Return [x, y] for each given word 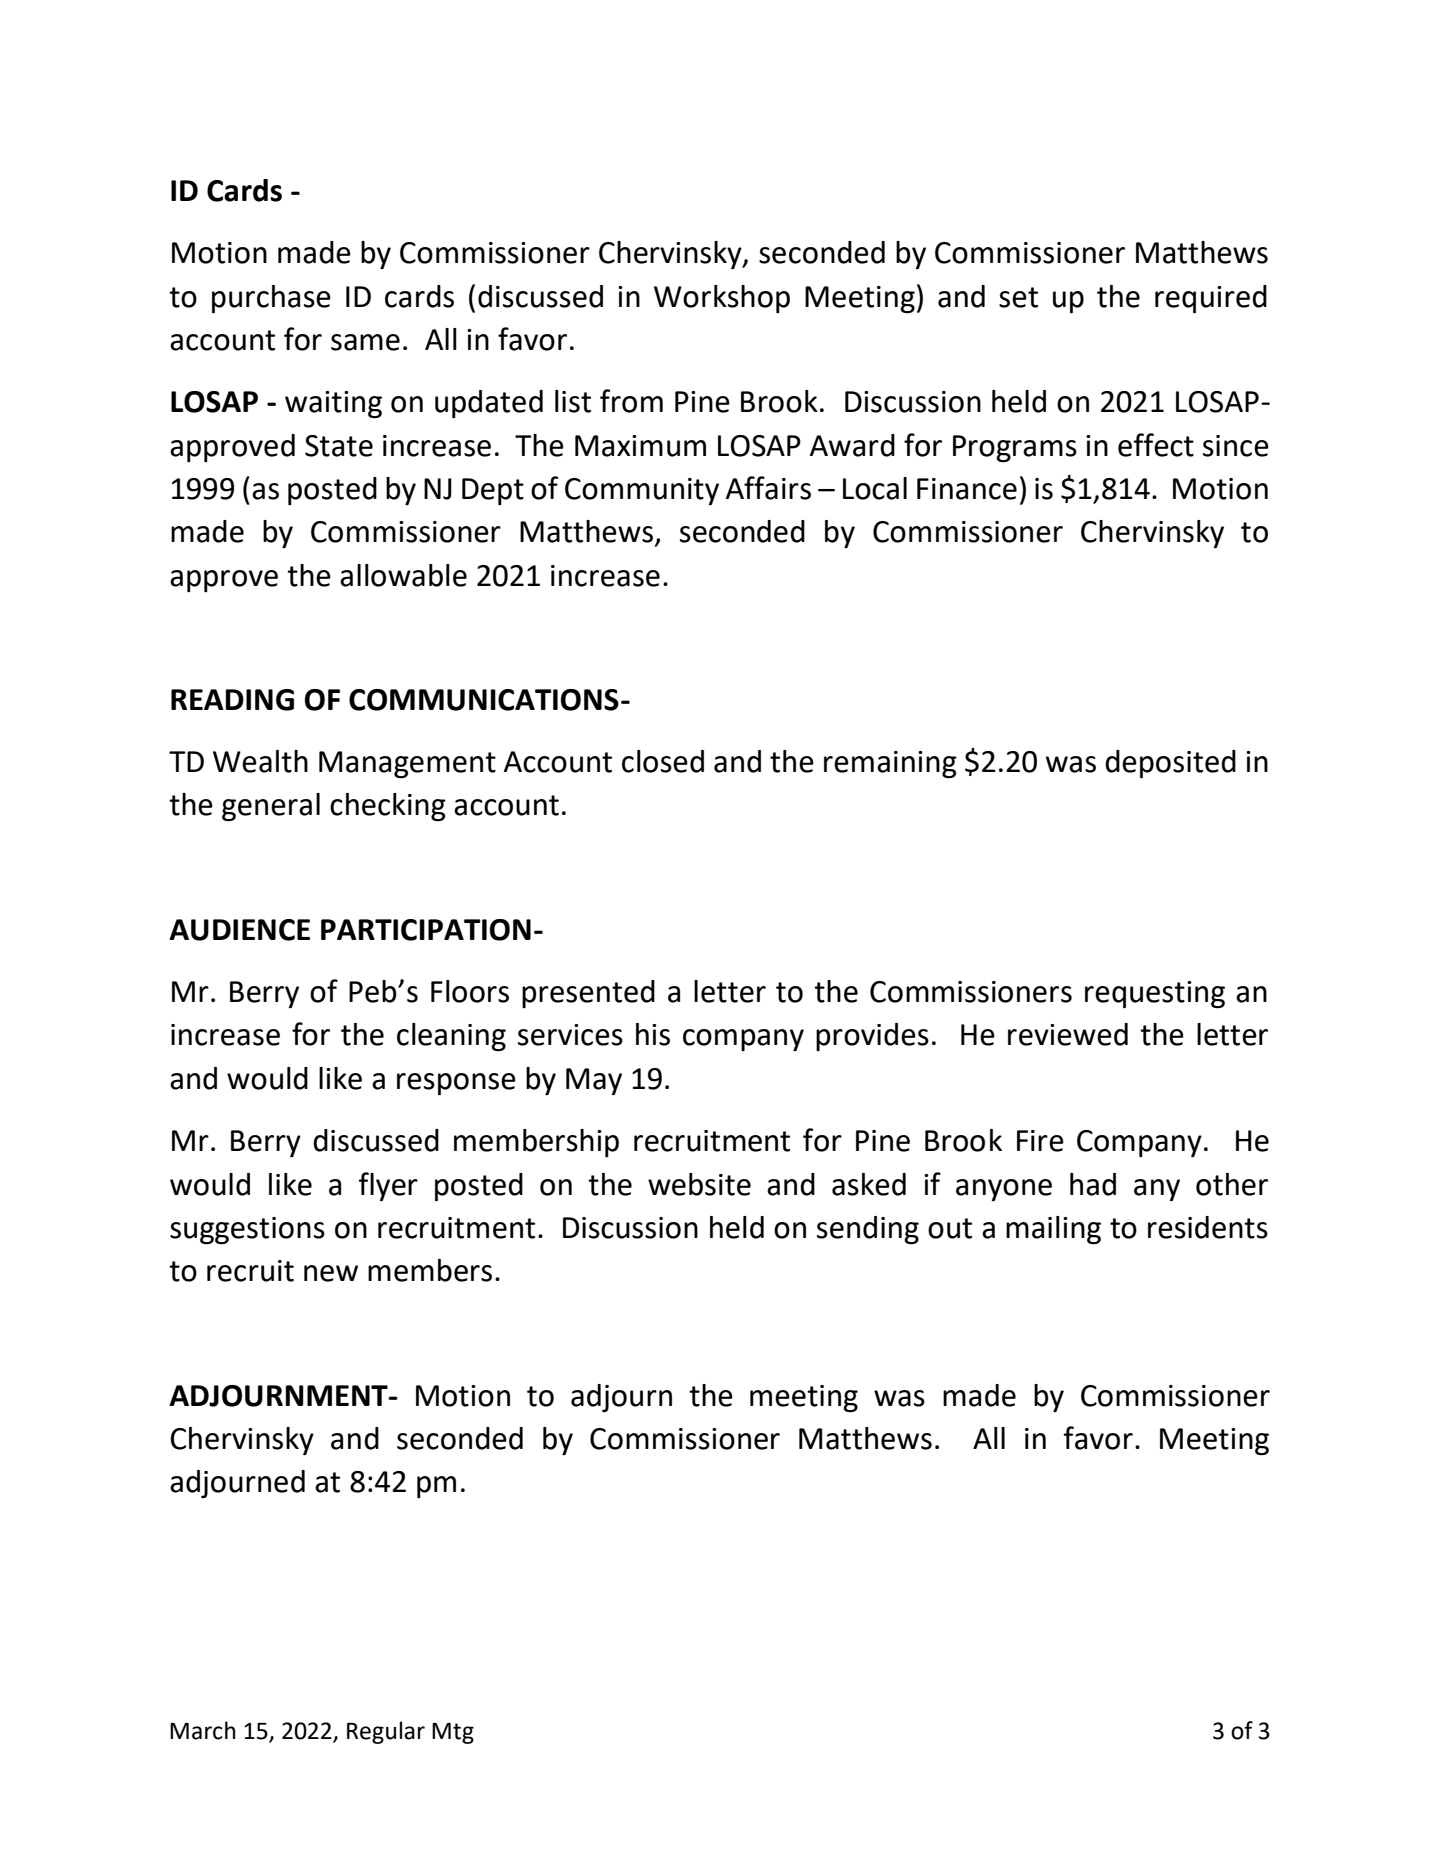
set [1018, 297]
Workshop [722, 299]
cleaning [451, 1037]
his [653, 1034]
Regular [386, 1732]
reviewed [1068, 1034]
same [365, 342]
